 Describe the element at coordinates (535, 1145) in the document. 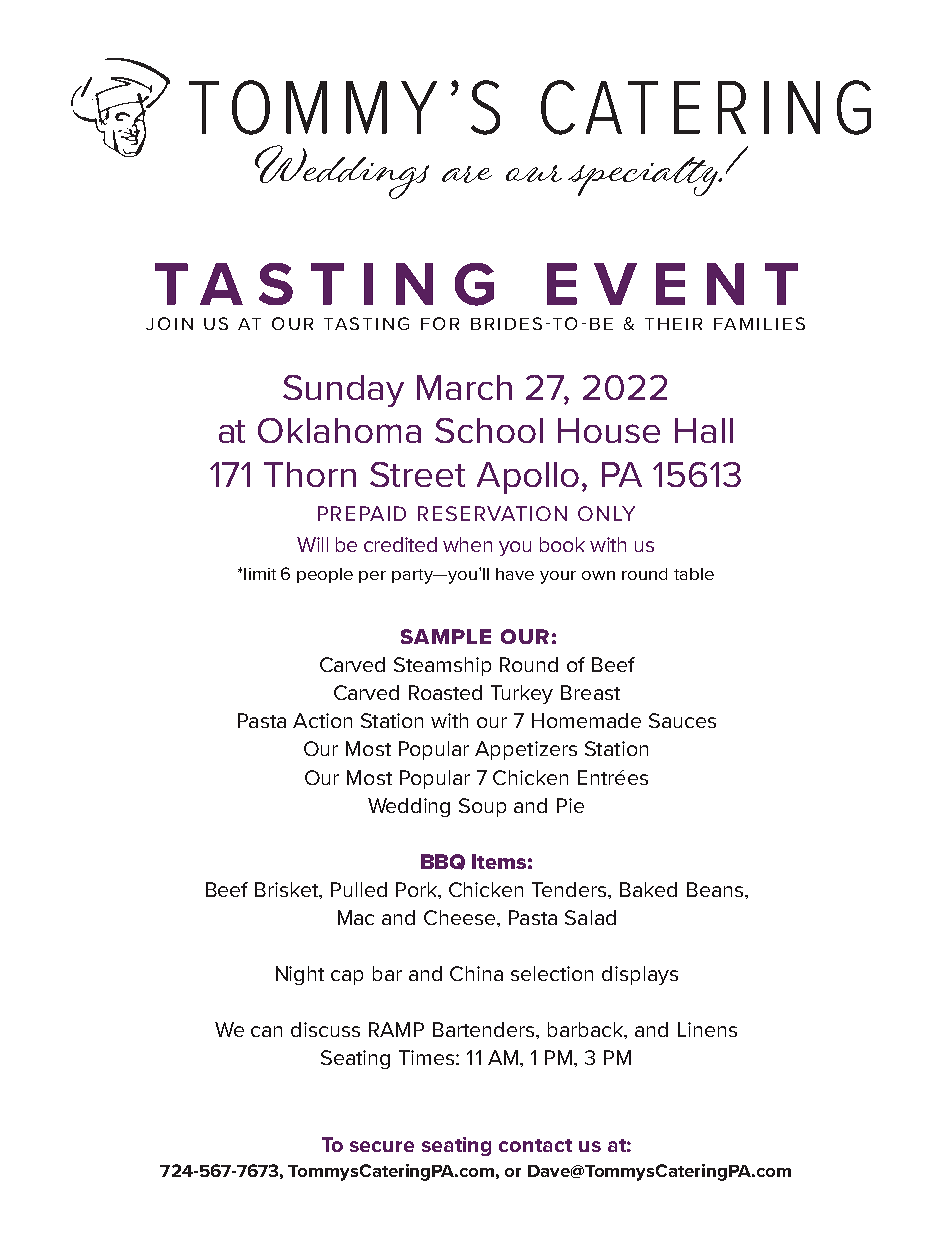

I see `contact` at that location.
